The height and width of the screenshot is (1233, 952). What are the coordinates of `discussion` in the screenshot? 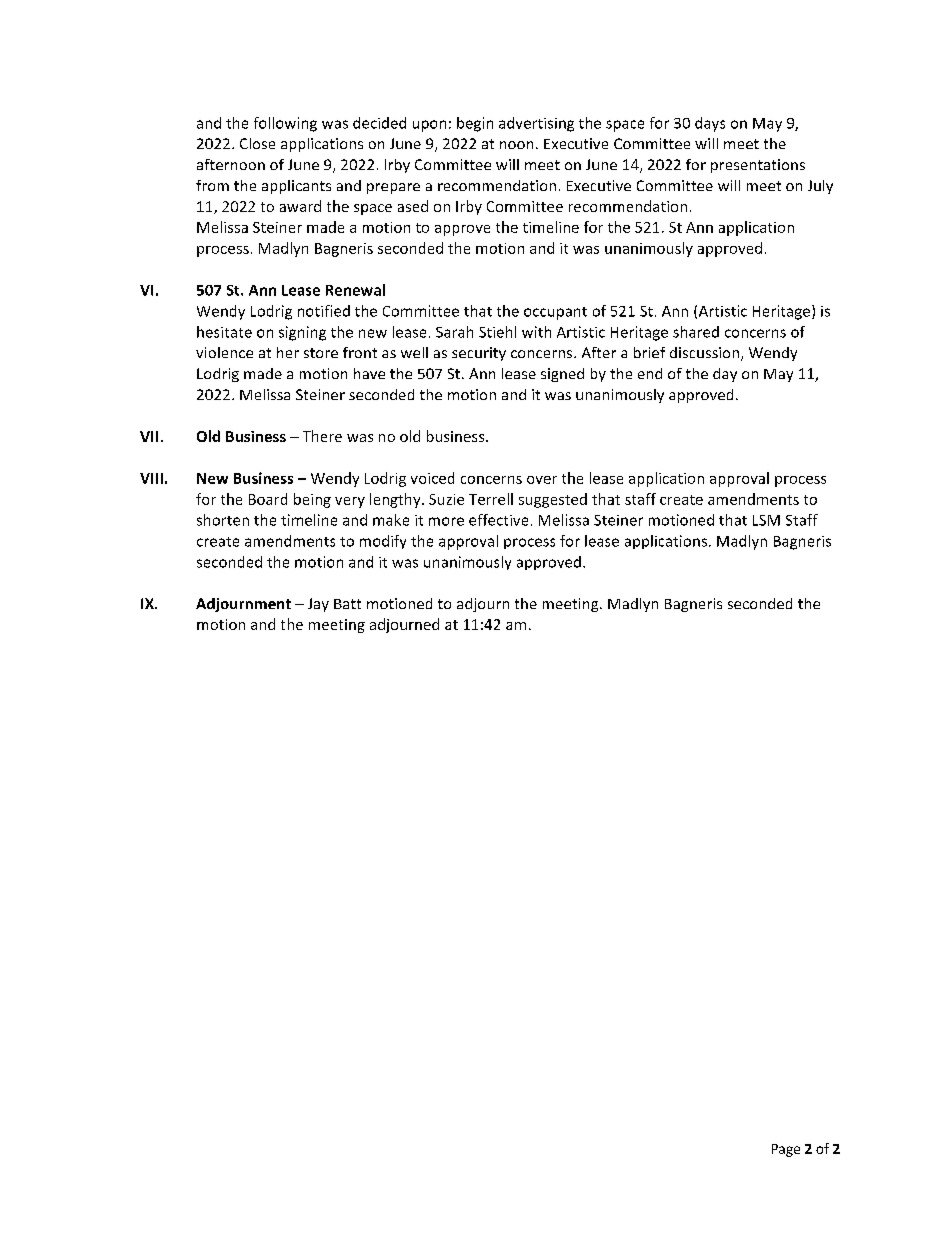 It's located at (704, 352).
